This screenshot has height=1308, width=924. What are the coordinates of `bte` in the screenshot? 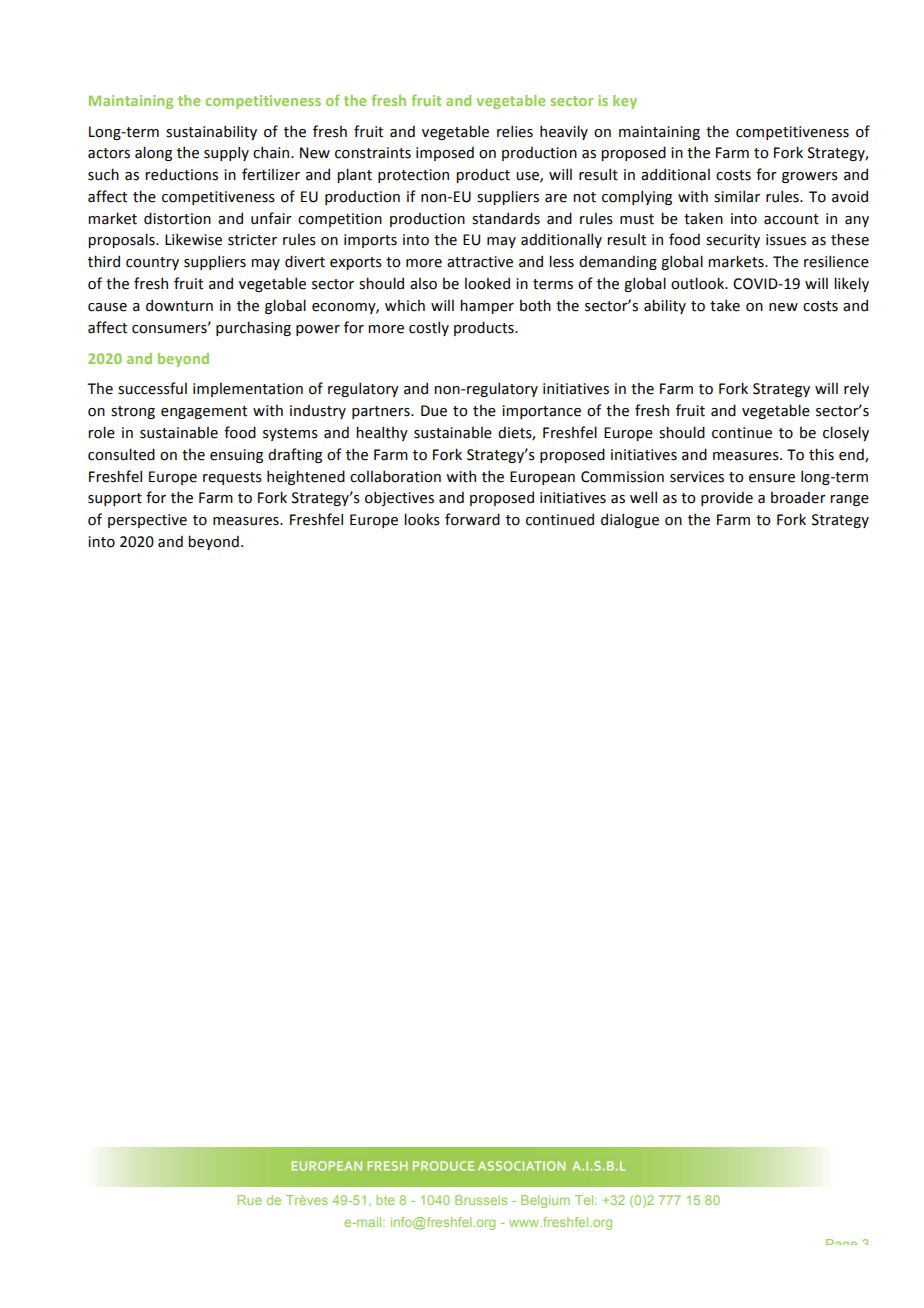 It's located at (385, 1200).
